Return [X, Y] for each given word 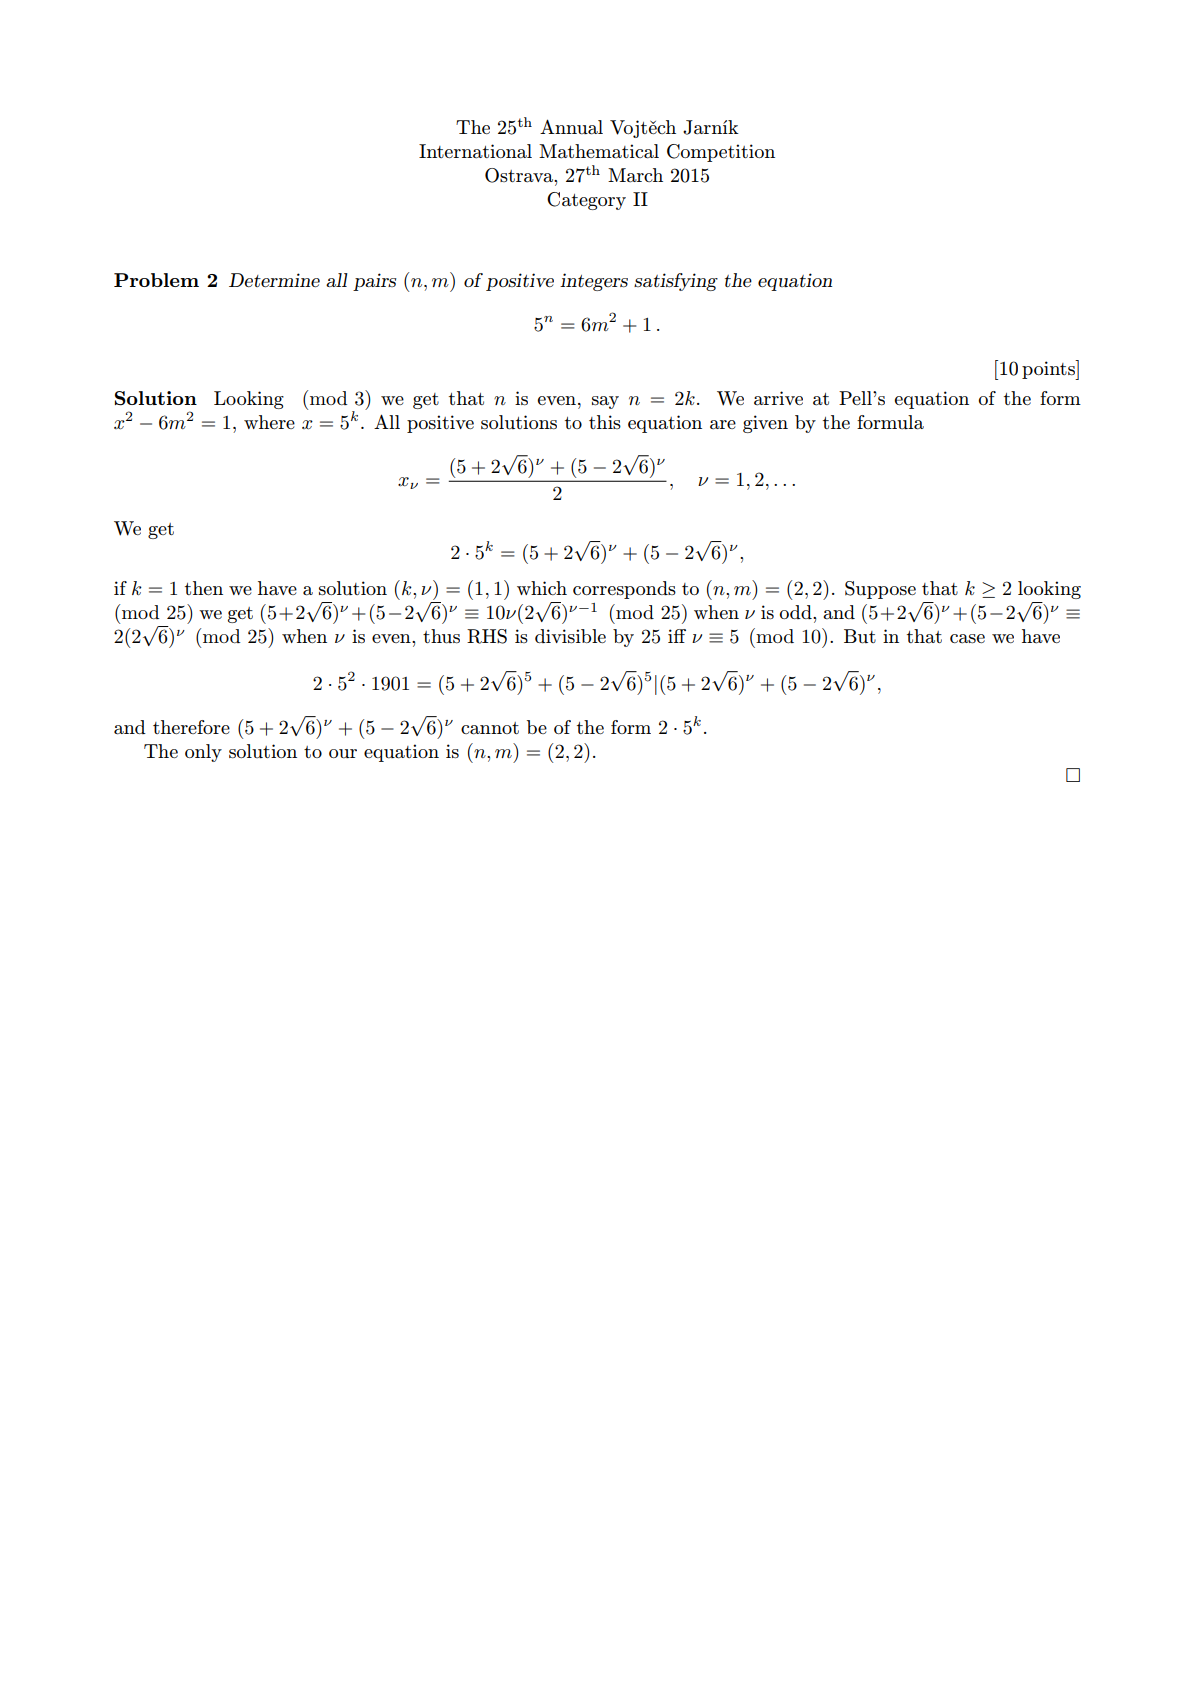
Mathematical [599, 151]
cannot [490, 728]
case [967, 639]
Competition [721, 153]
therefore [191, 727]
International [475, 151]
